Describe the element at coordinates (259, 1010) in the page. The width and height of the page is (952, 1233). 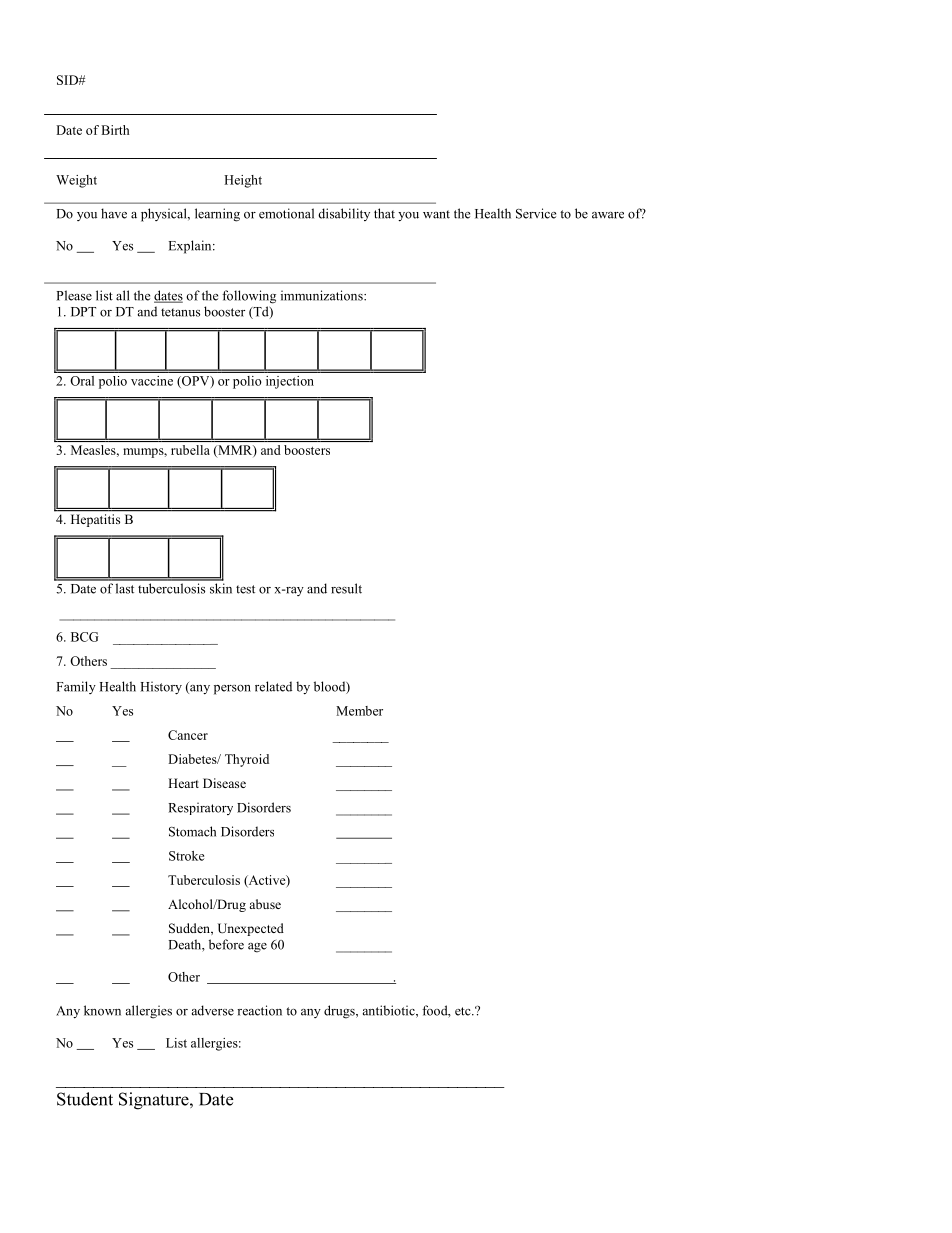
I see `reaction` at that location.
